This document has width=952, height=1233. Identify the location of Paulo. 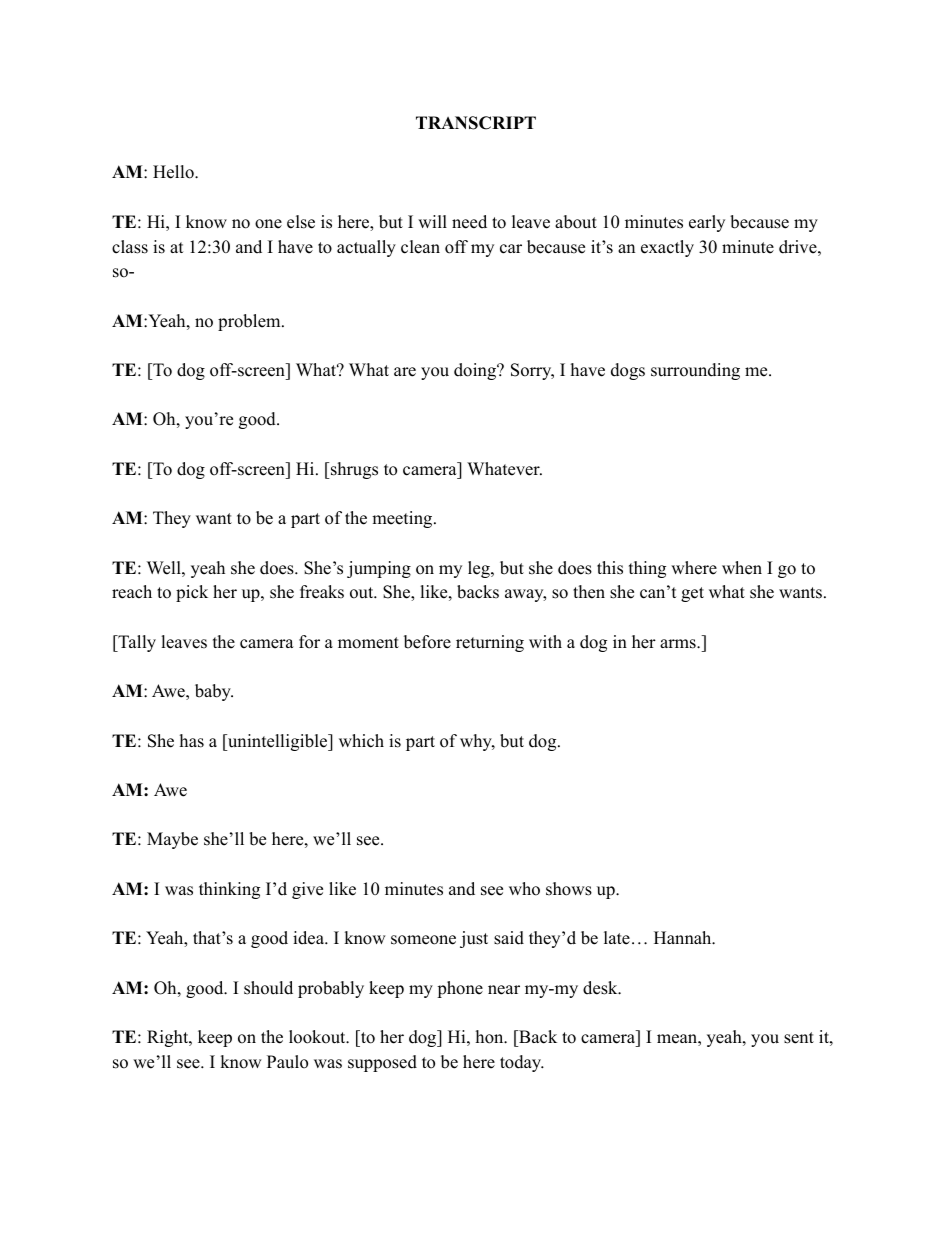
(287, 1062).
